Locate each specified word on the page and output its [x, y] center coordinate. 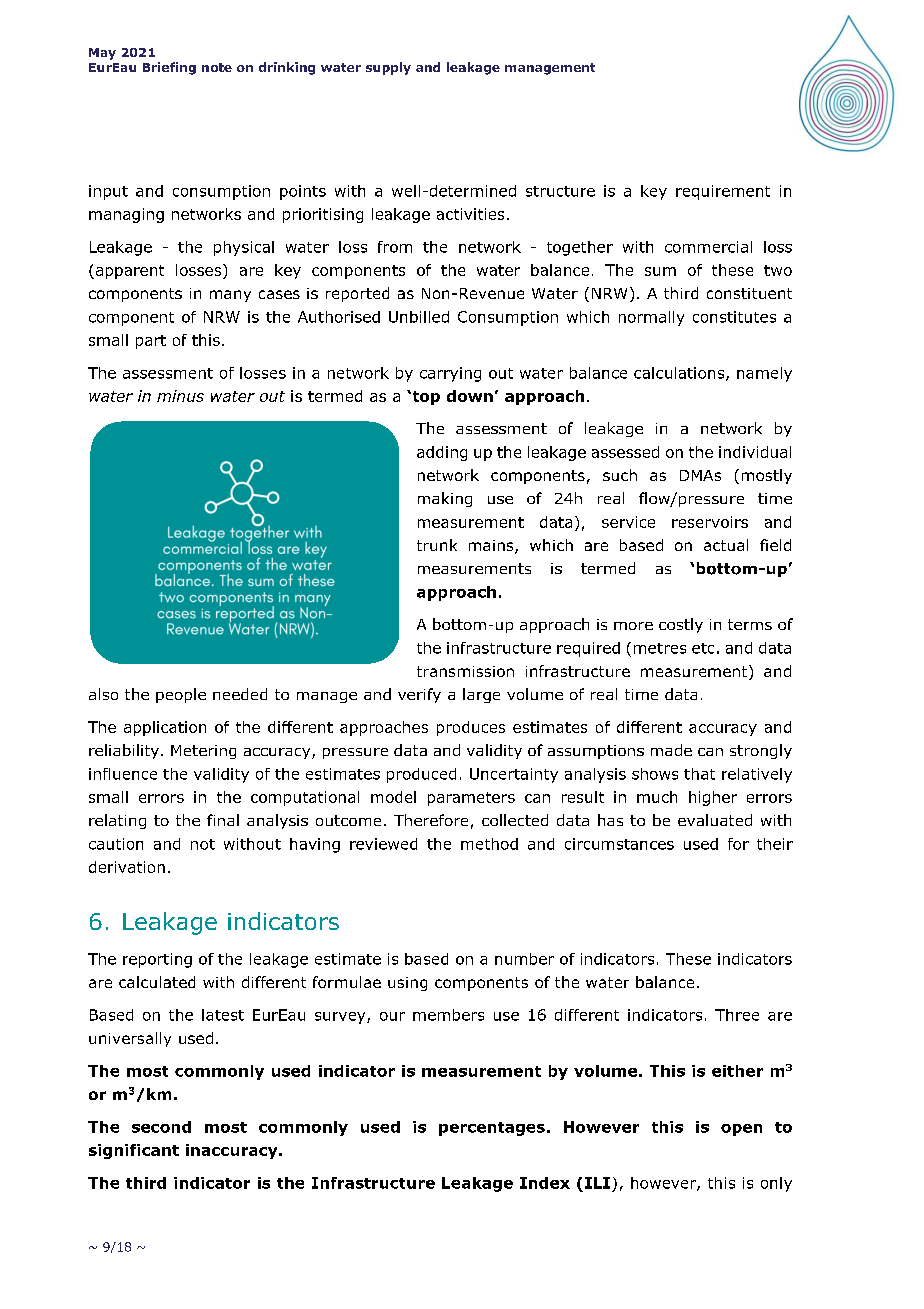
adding [442, 453]
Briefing [169, 68]
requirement [723, 192]
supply [388, 68]
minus [180, 396]
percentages [492, 1129]
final [223, 820]
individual [755, 452]
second [161, 1127]
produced [421, 775]
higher [713, 798]
